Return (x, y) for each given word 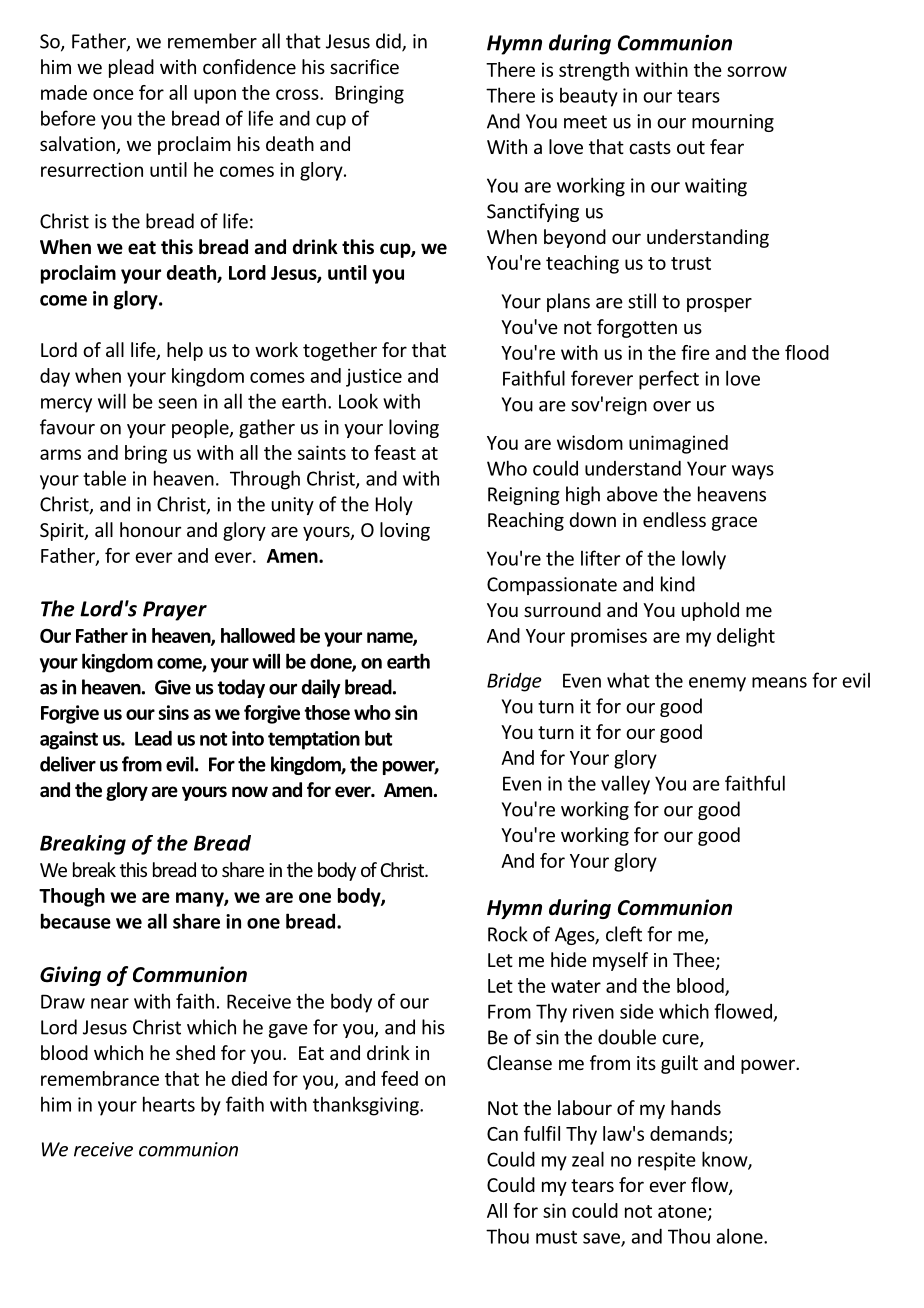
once (113, 94)
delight (746, 637)
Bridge (514, 682)
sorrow (757, 71)
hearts (169, 1104)
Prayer (175, 611)
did (389, 42)
